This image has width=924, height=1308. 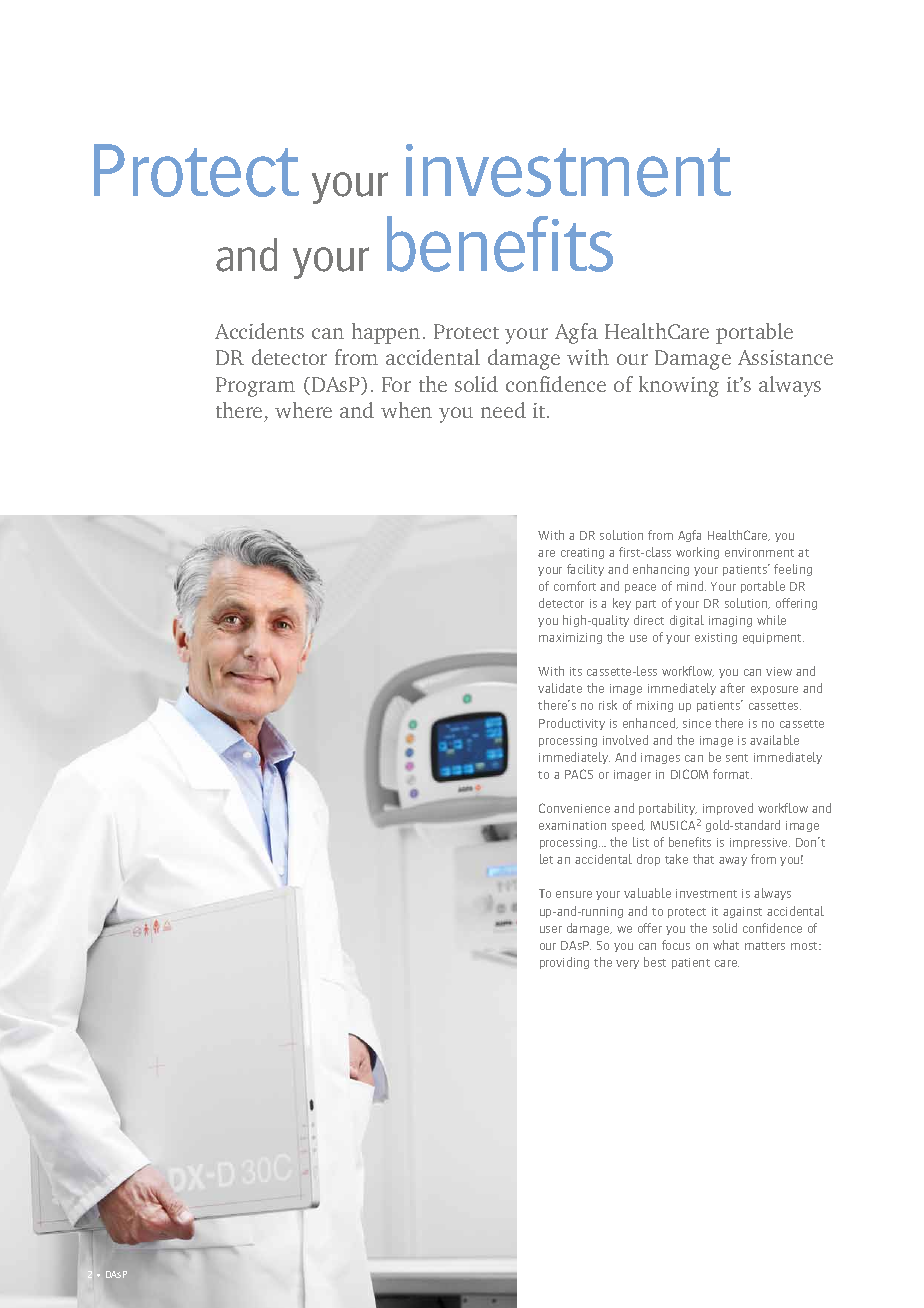 I want to click on where, so click(x=303, y=410).
